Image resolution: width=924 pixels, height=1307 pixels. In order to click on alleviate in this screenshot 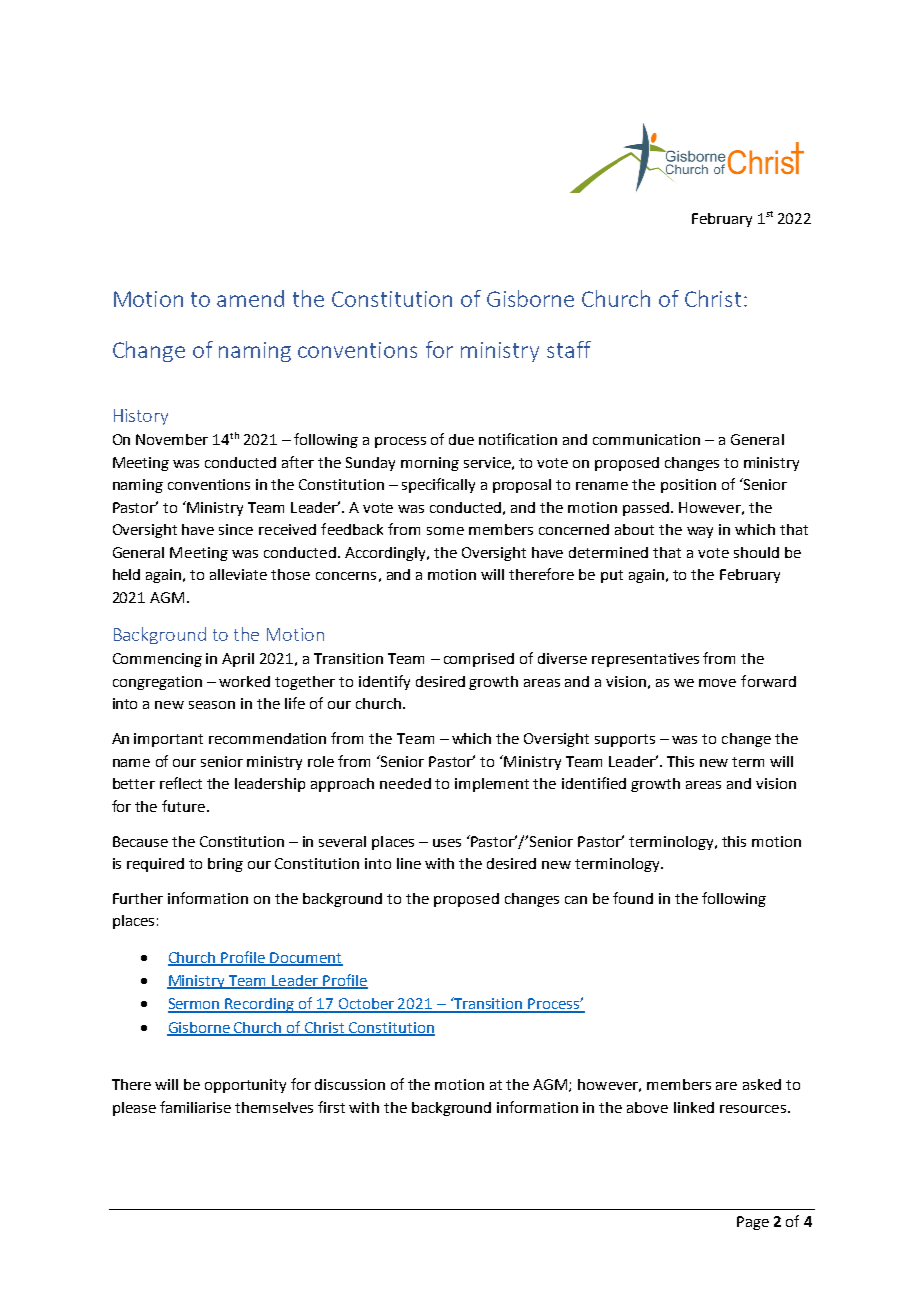, I will do `click(238, 574)`.
